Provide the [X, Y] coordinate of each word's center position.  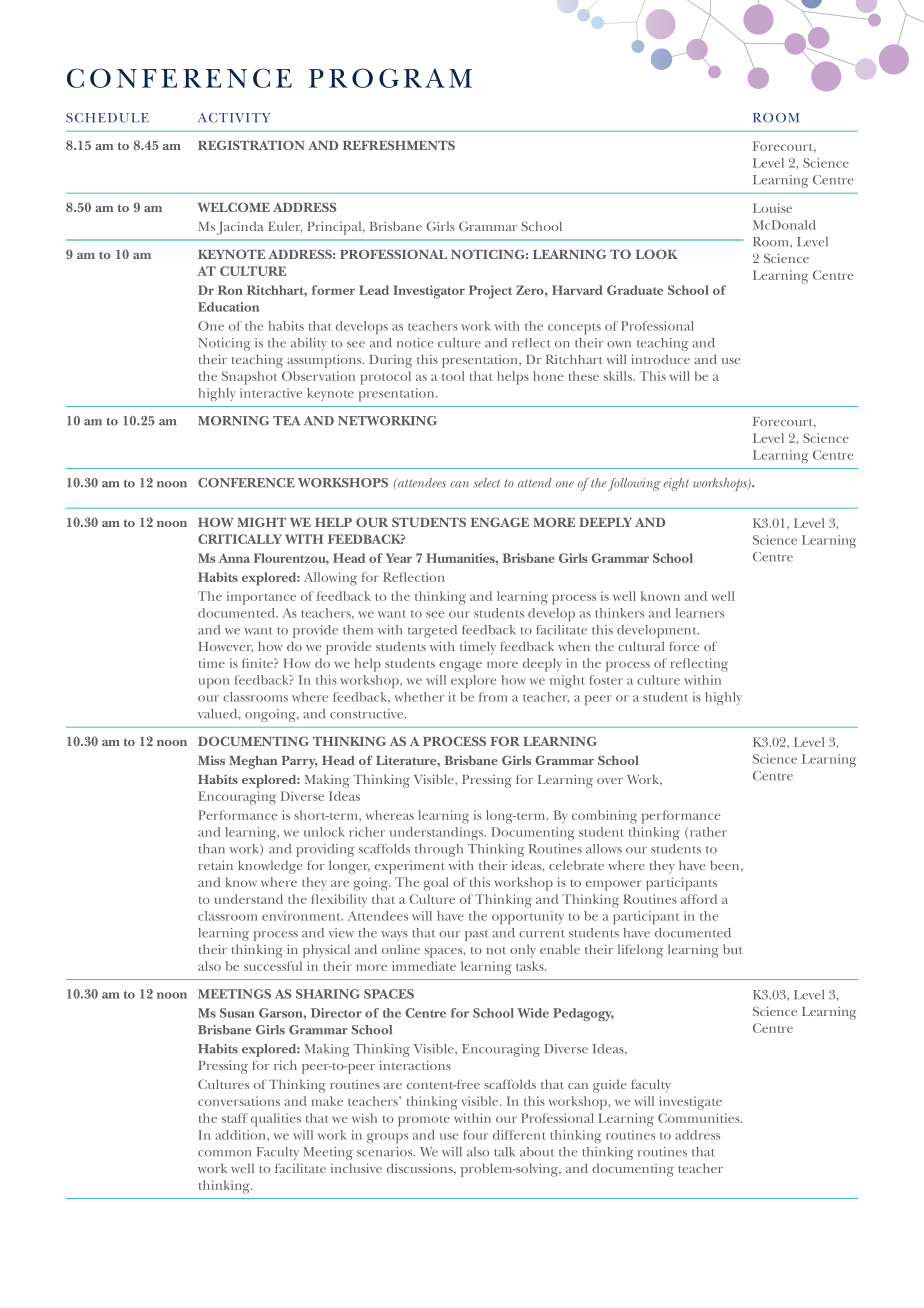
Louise [772, 208]
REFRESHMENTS [399, 145]
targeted [432, 631]
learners [700, 613]
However [226, 647]
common [224, 1153]
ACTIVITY [234, 118]
